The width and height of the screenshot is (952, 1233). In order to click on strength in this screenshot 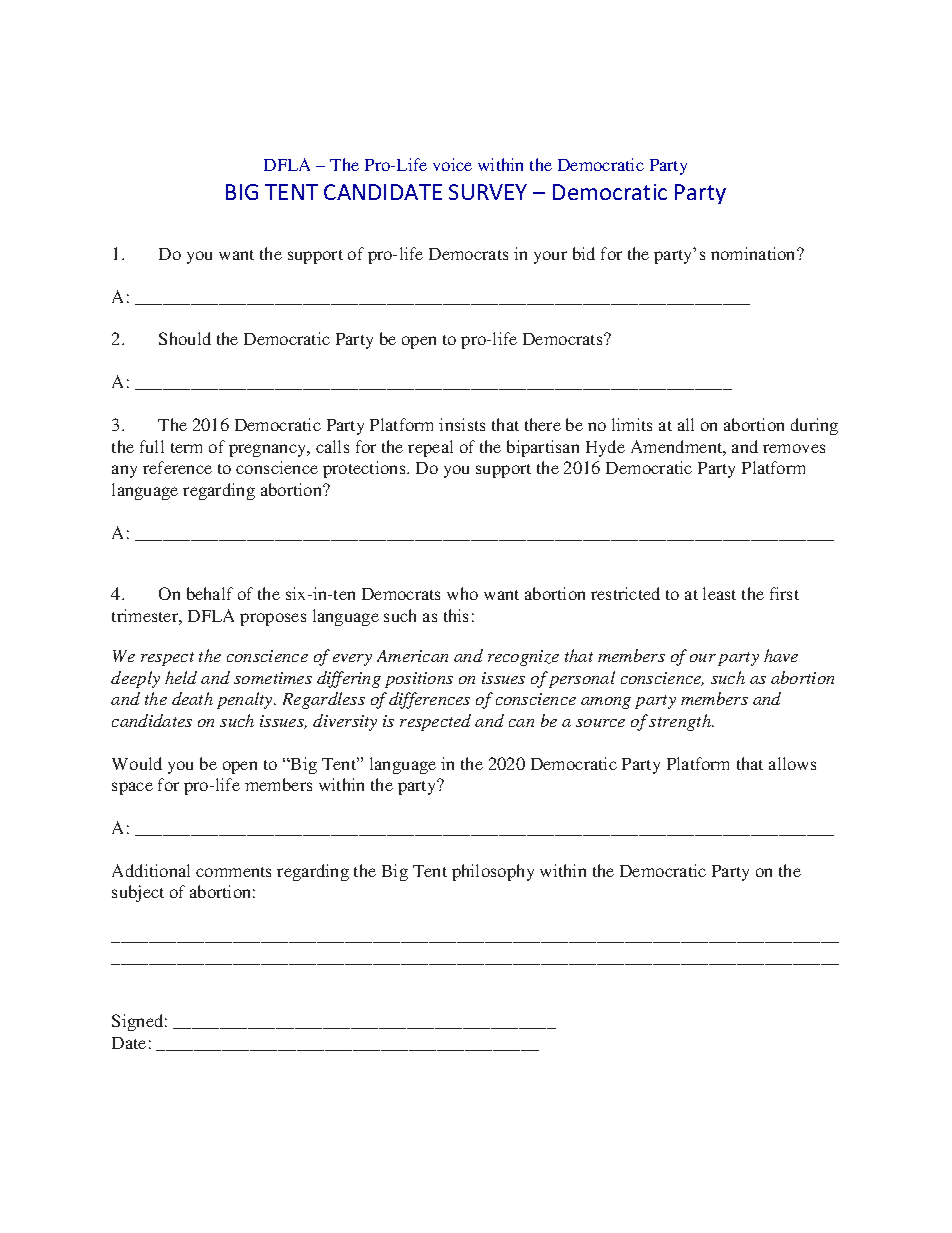, I will do `click(681, 722)`.
